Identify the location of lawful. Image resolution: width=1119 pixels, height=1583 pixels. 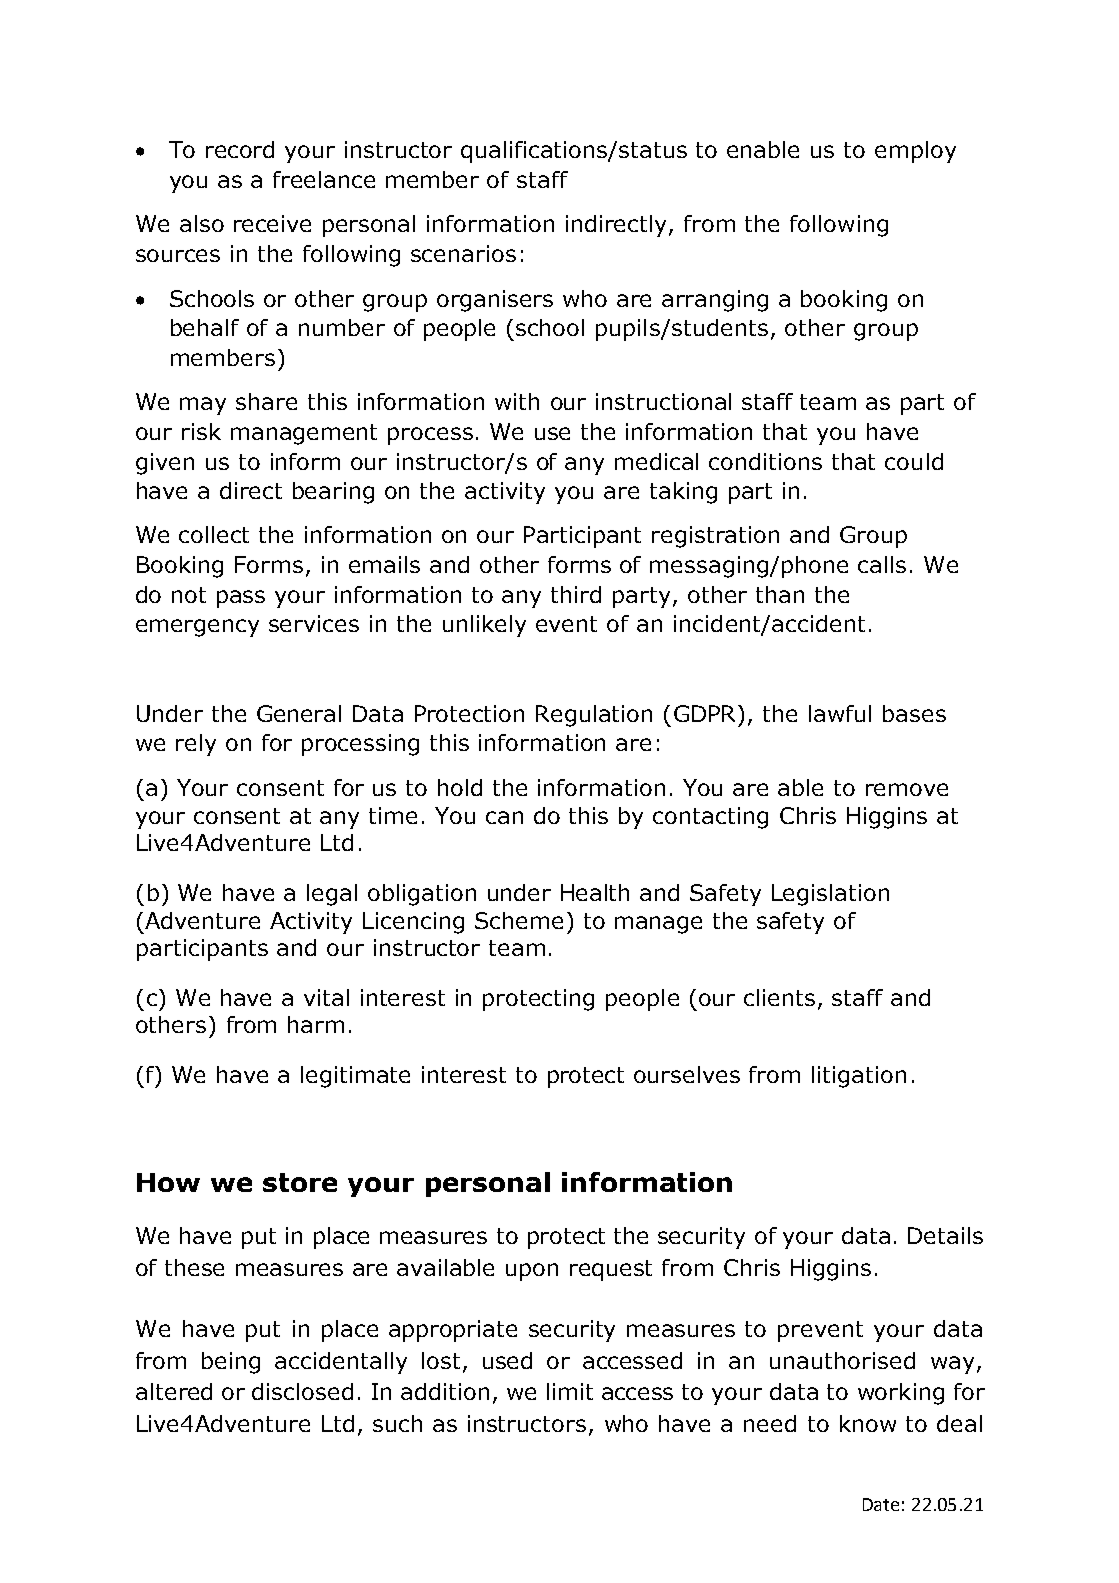
(840, 713).
